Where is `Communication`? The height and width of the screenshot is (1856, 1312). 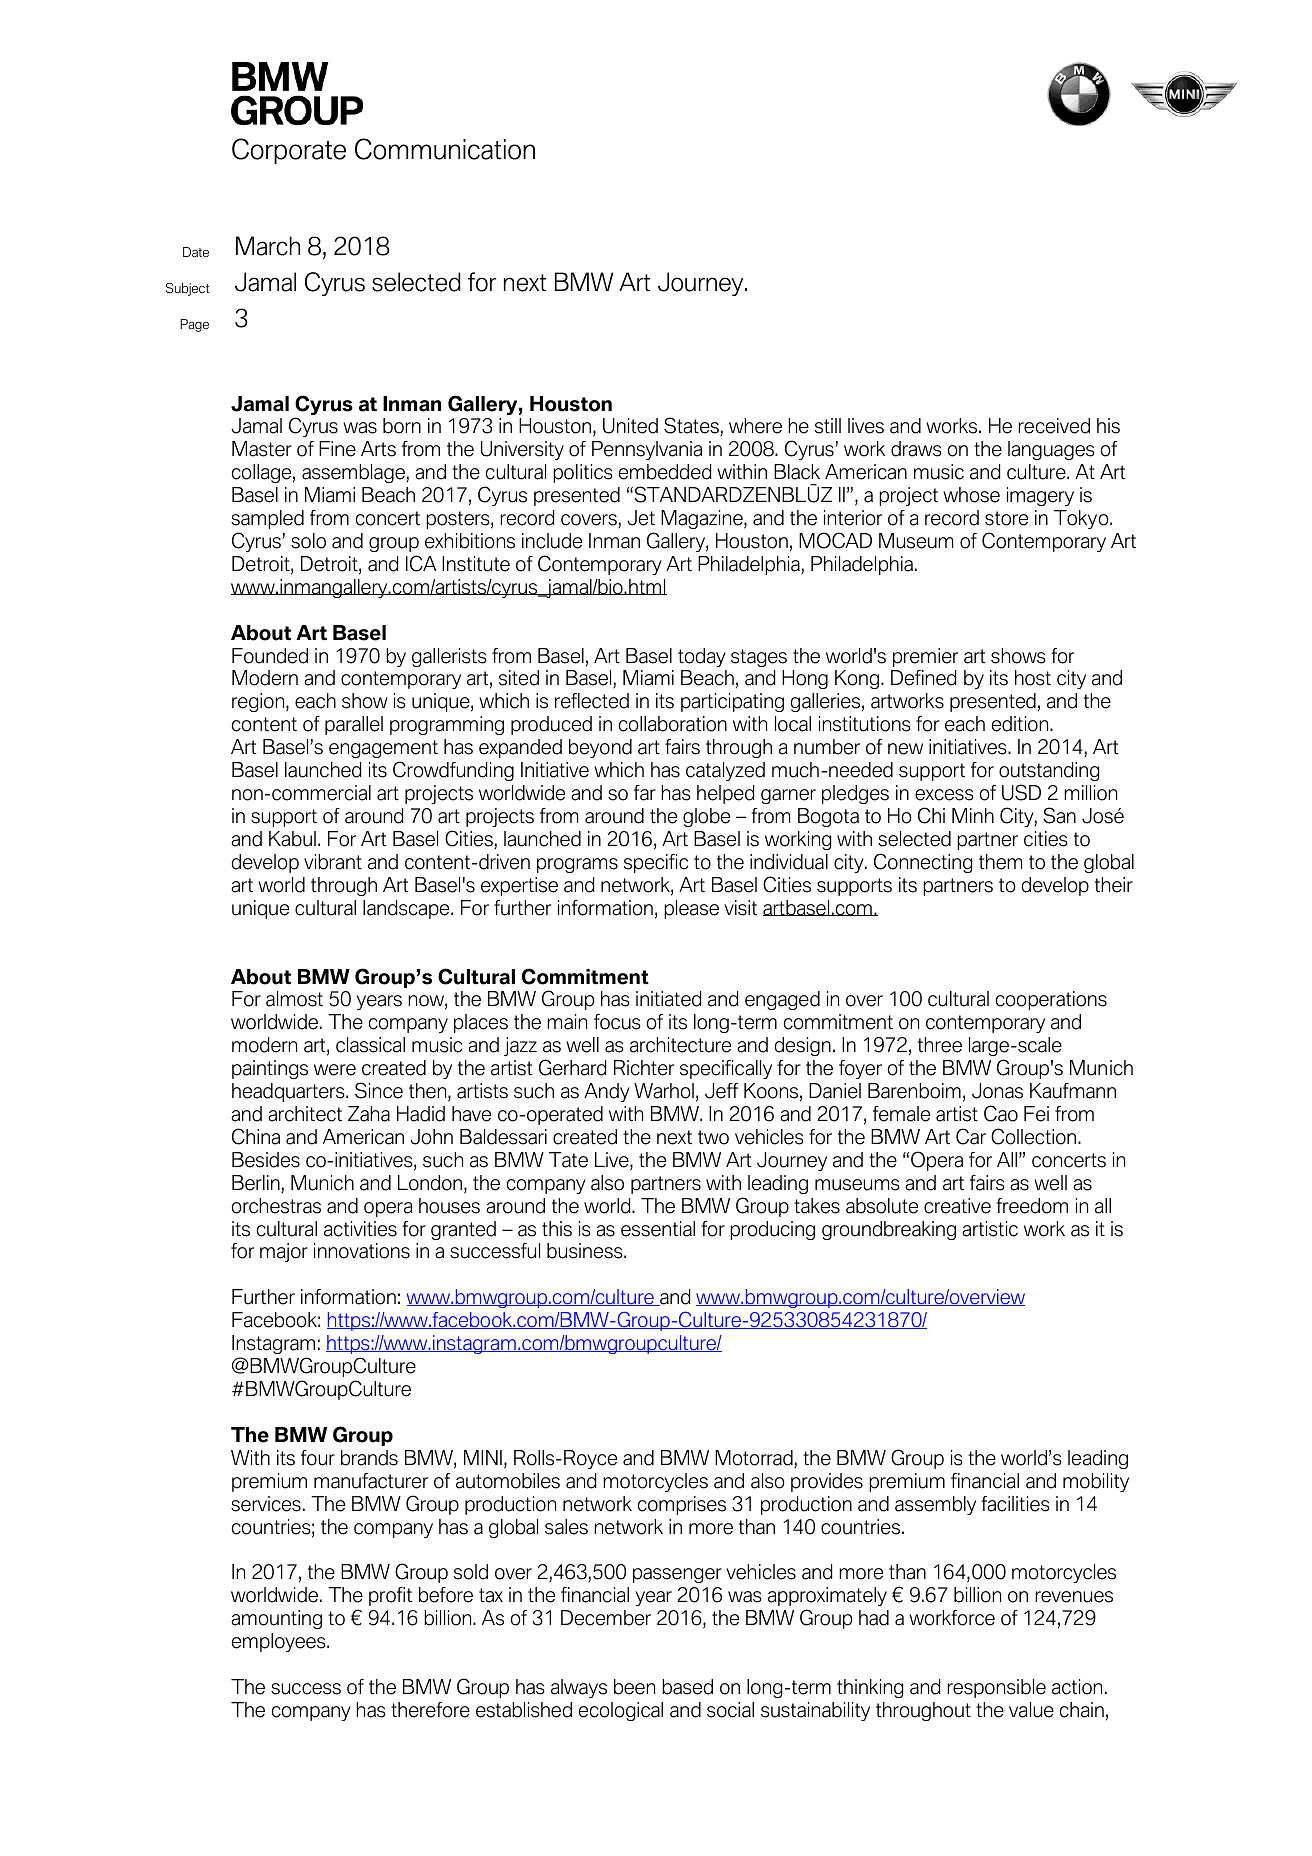
Communication is located at coordinates (445, 149).
